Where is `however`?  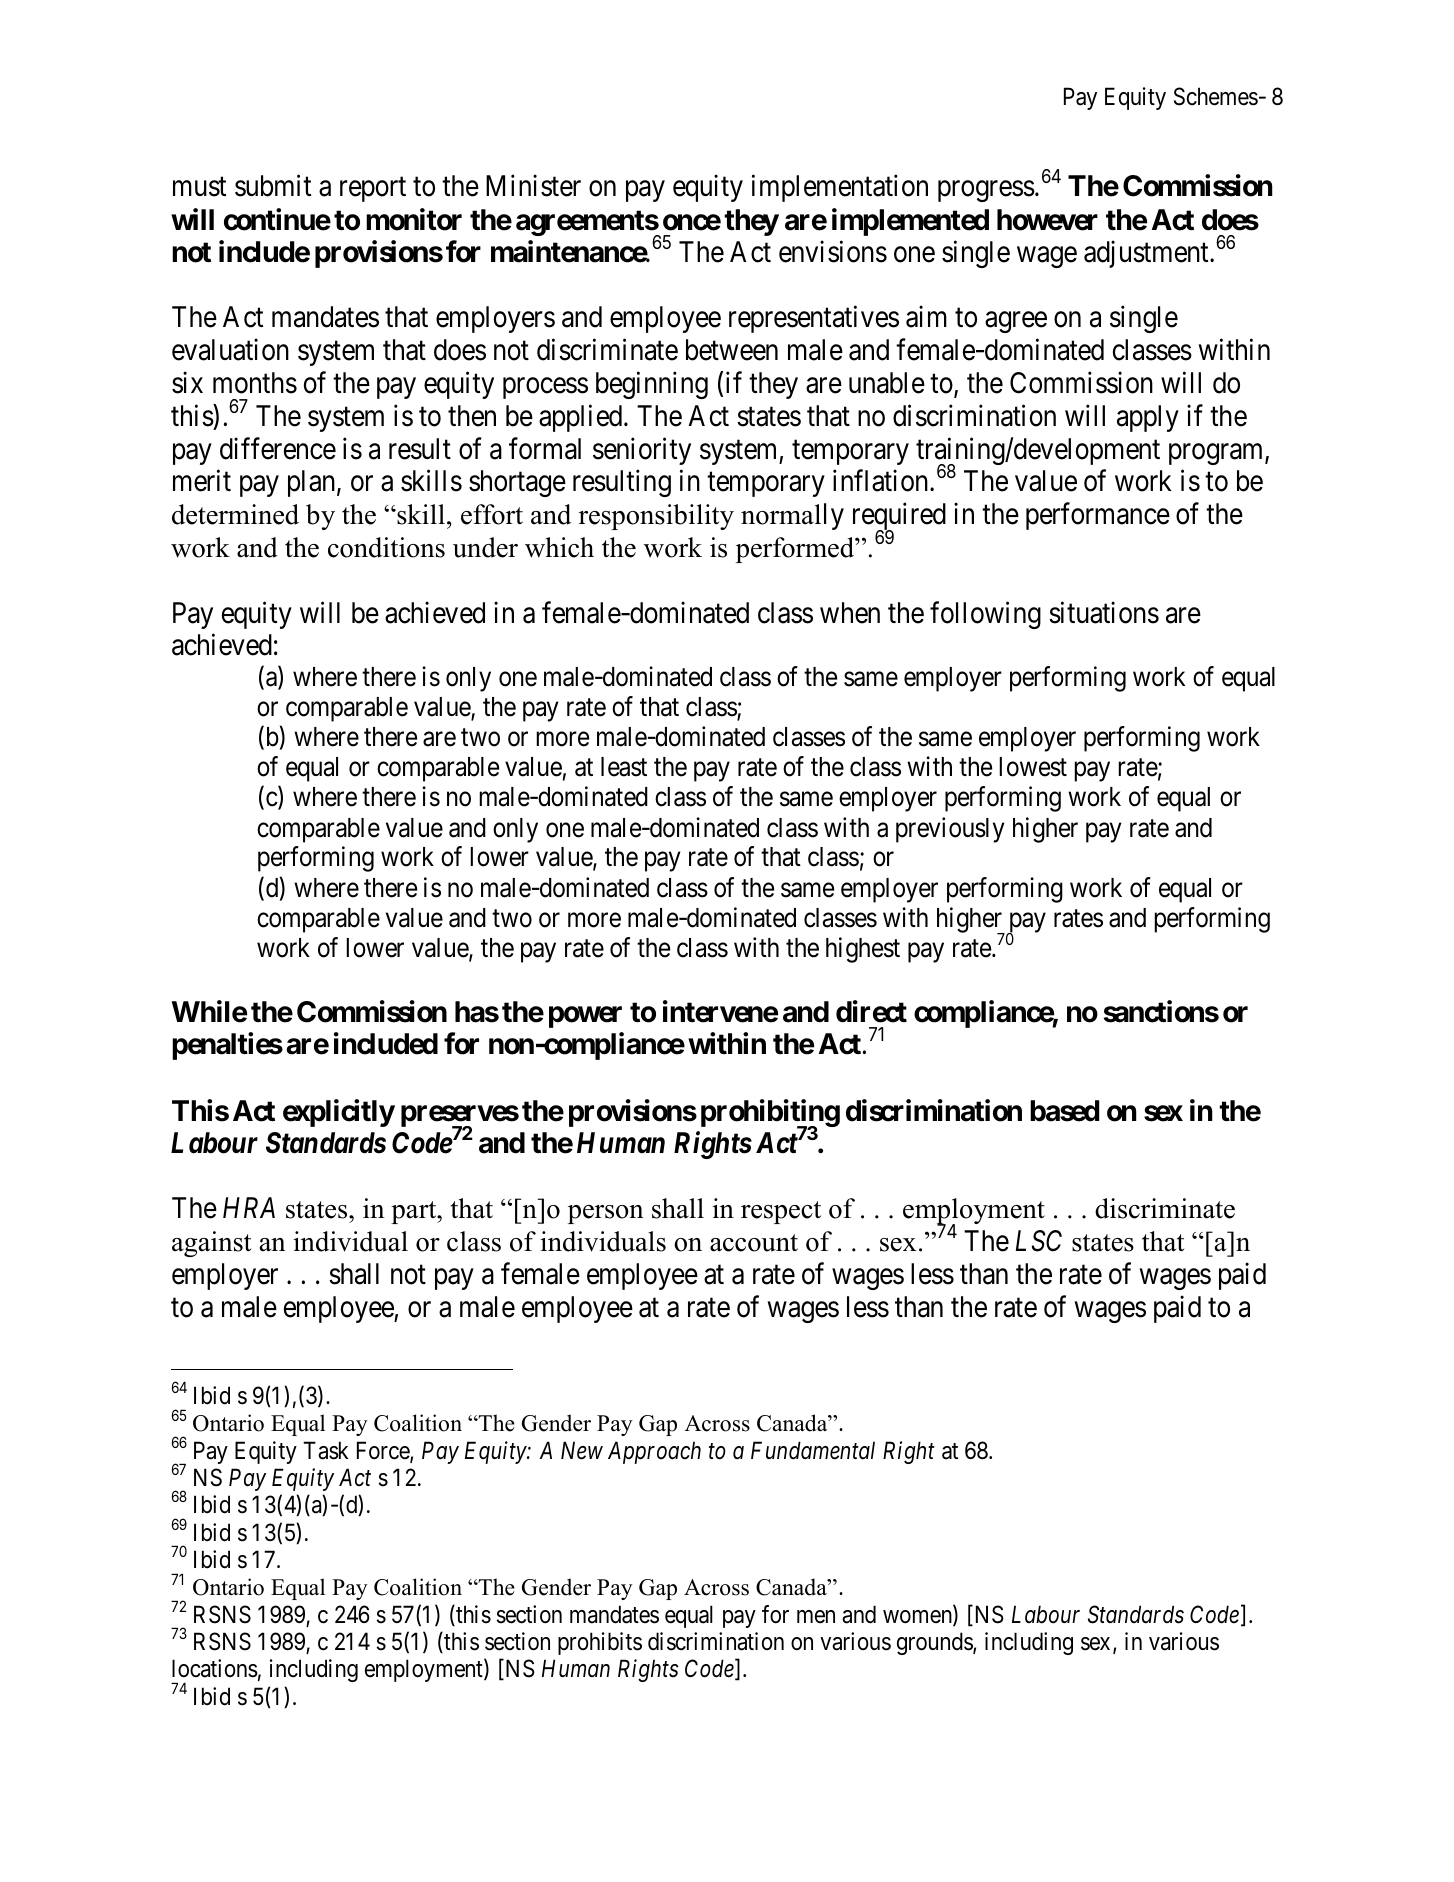 however is located at coordinates (1047, 220).
